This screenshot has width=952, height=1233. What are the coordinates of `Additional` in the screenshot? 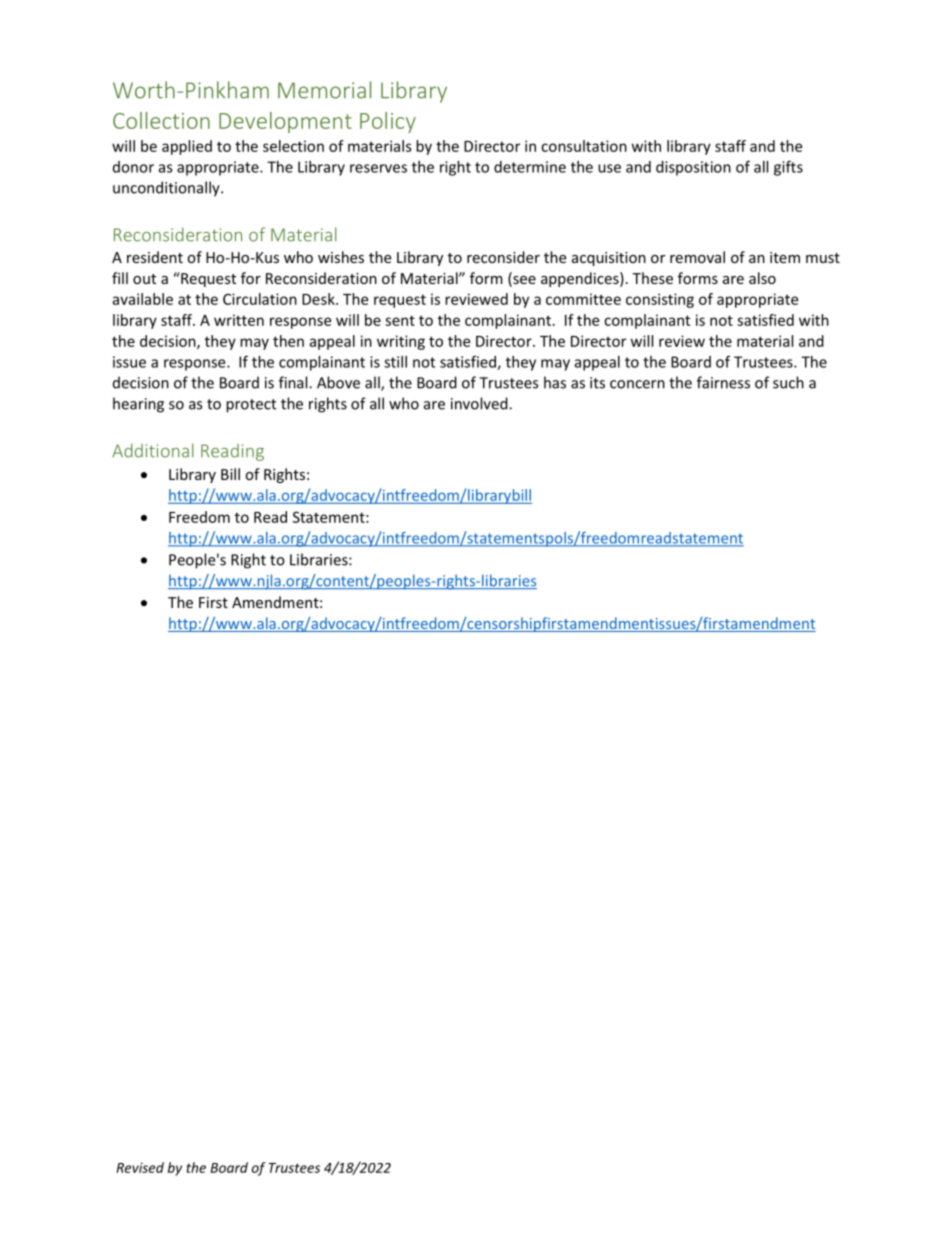 It's located at (153, 450).
